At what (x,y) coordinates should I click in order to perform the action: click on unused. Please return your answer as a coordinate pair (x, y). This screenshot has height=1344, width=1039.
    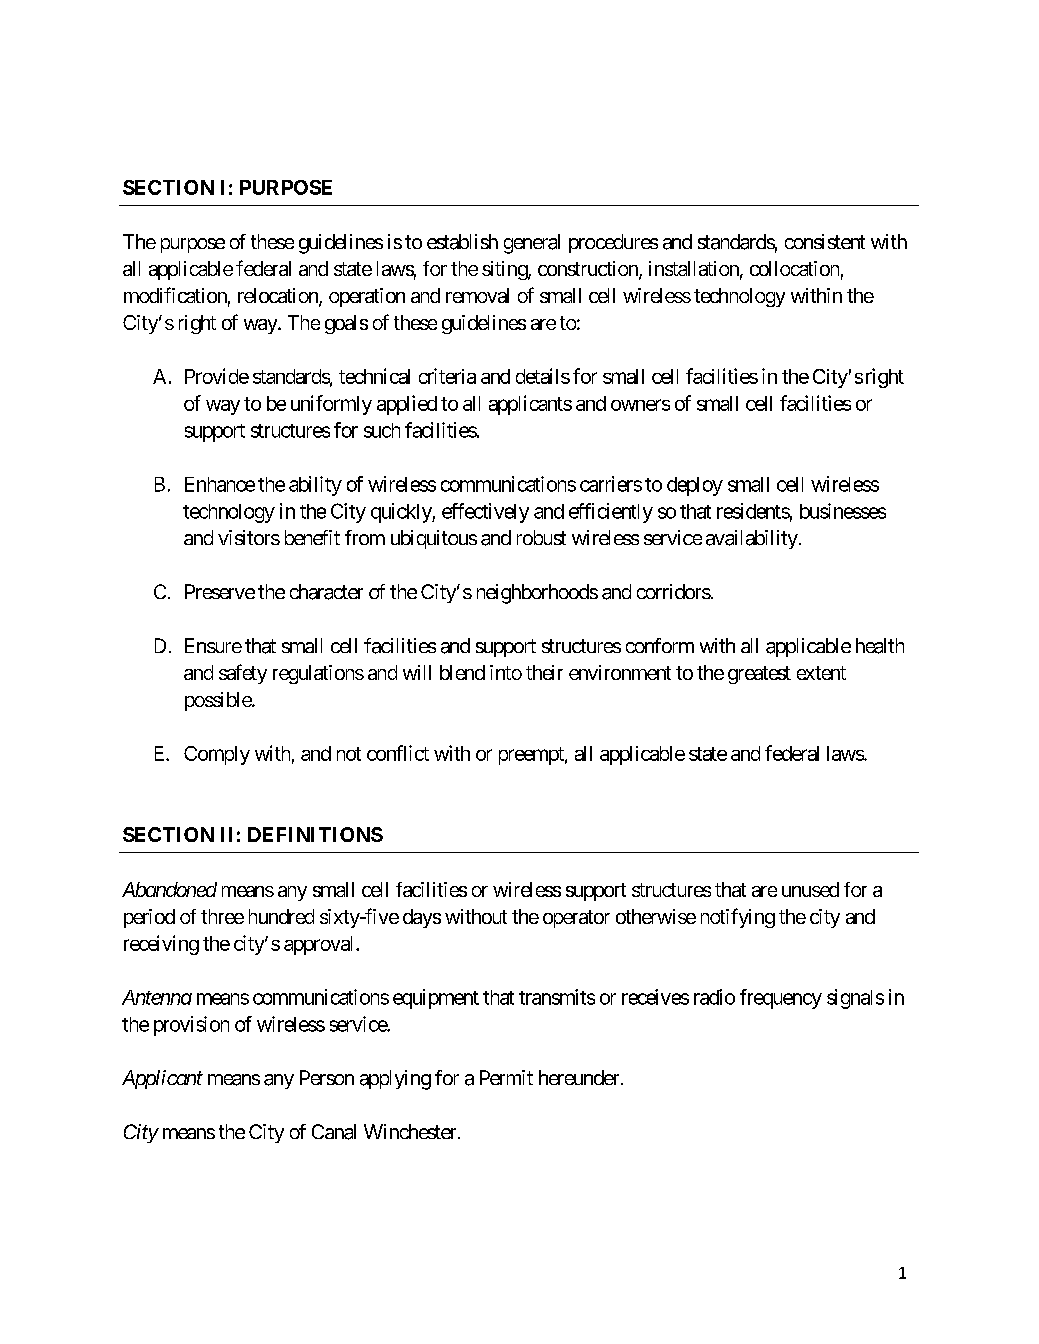
    Looking at the image, I should click on (810, 889).
